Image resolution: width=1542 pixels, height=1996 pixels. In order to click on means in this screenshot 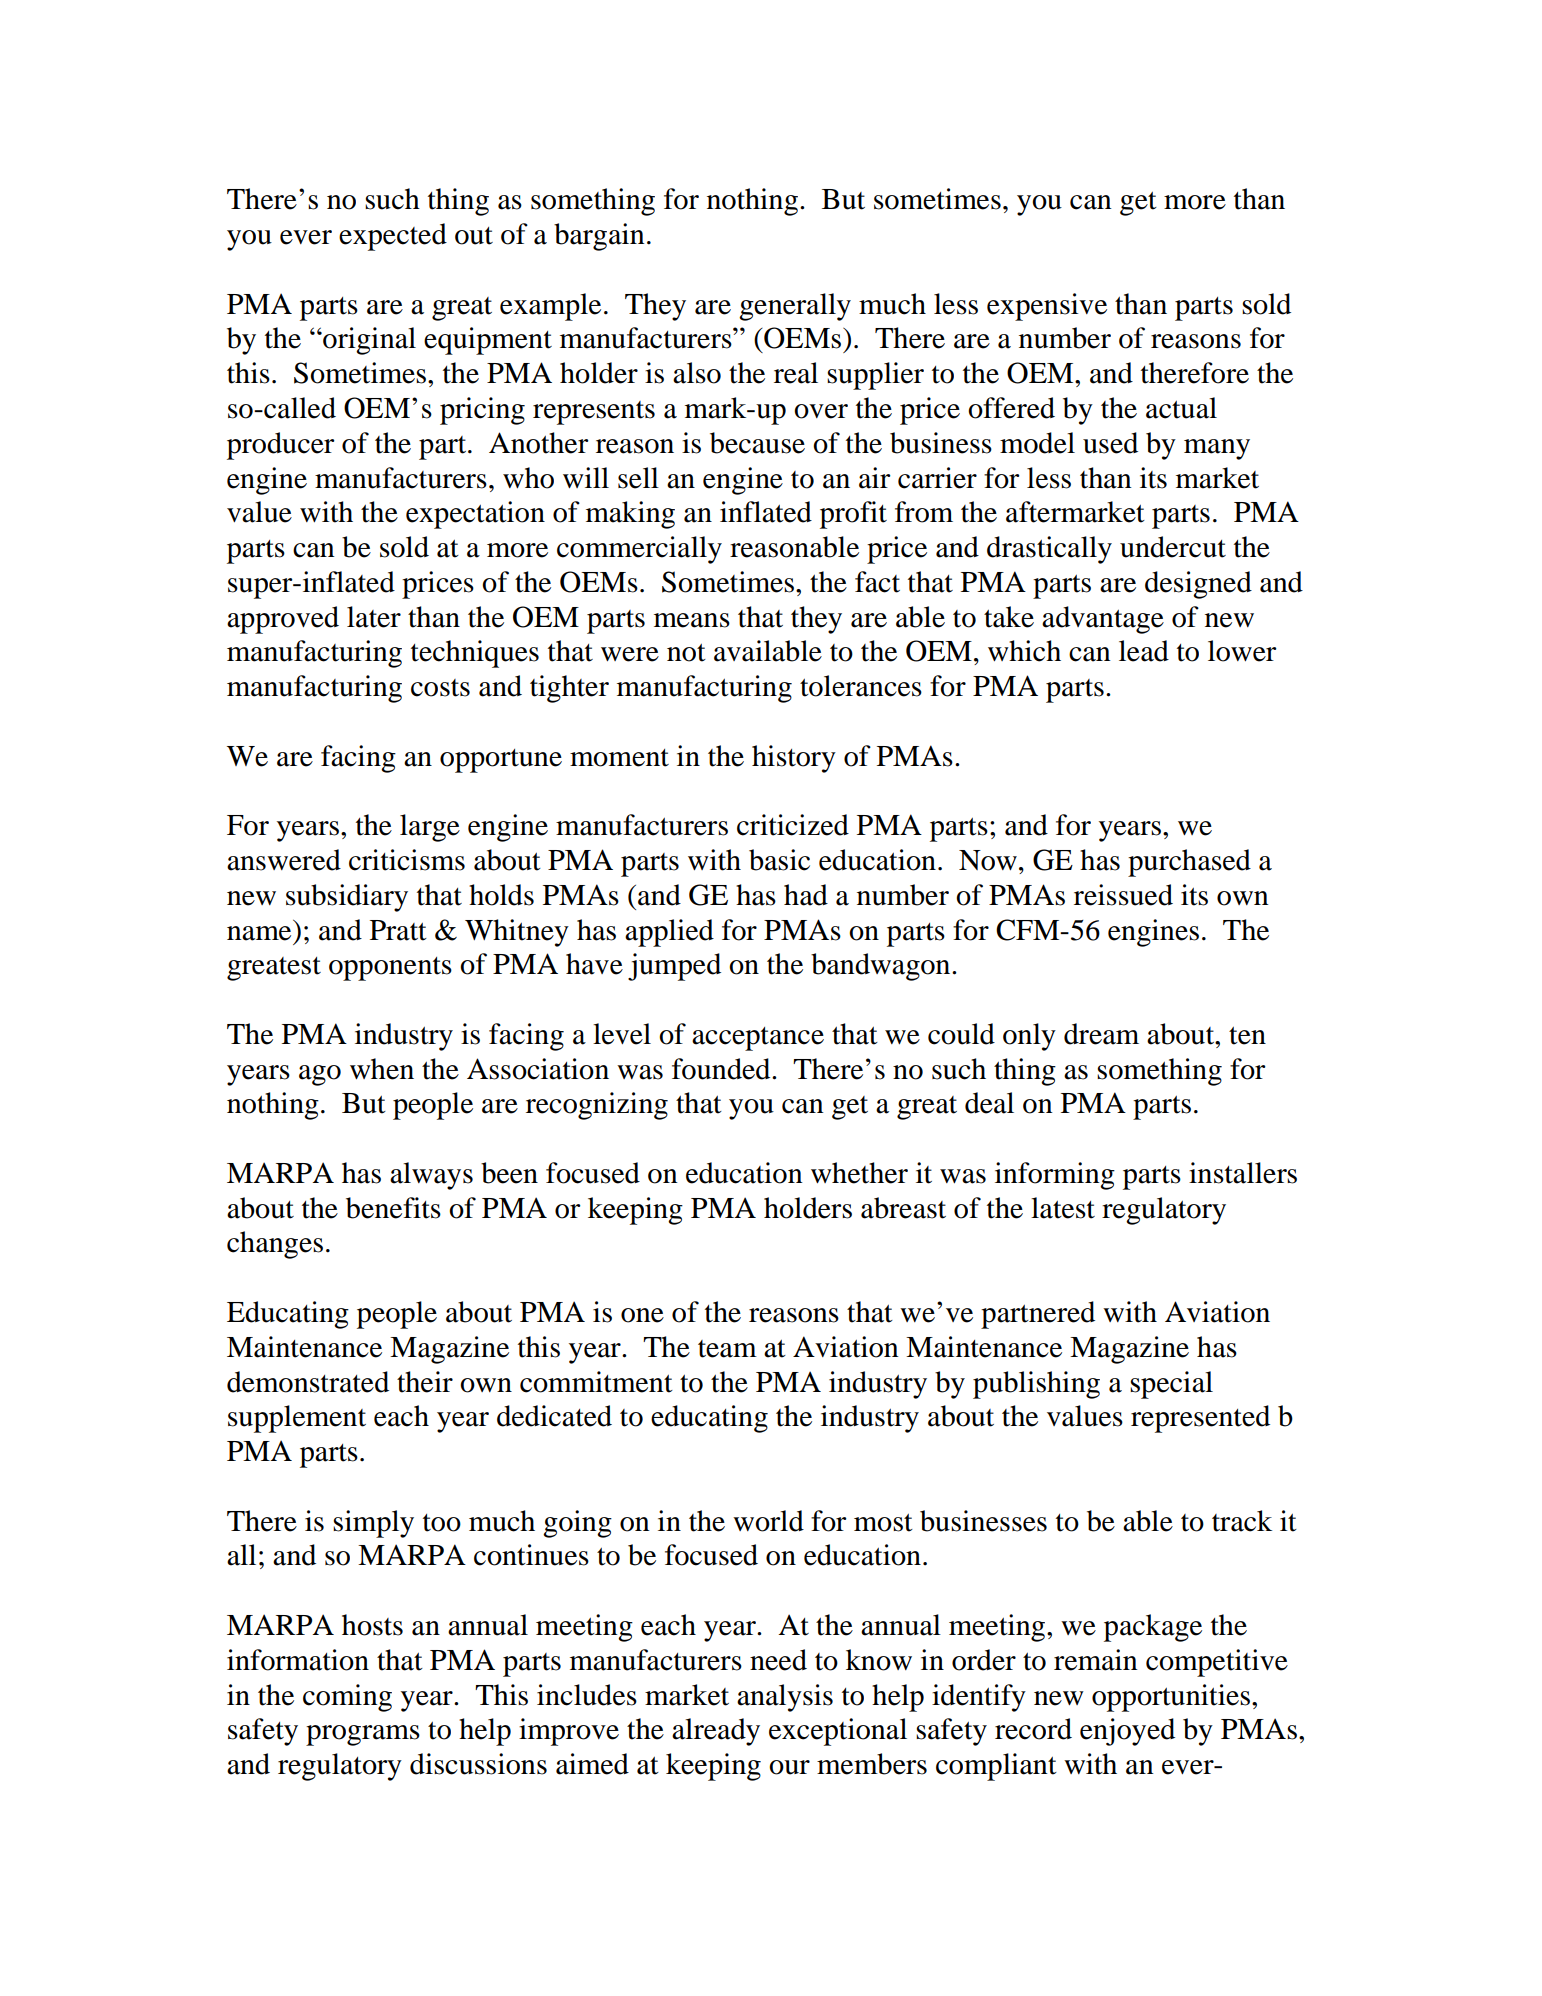, I will do `click(692, 620)`.
